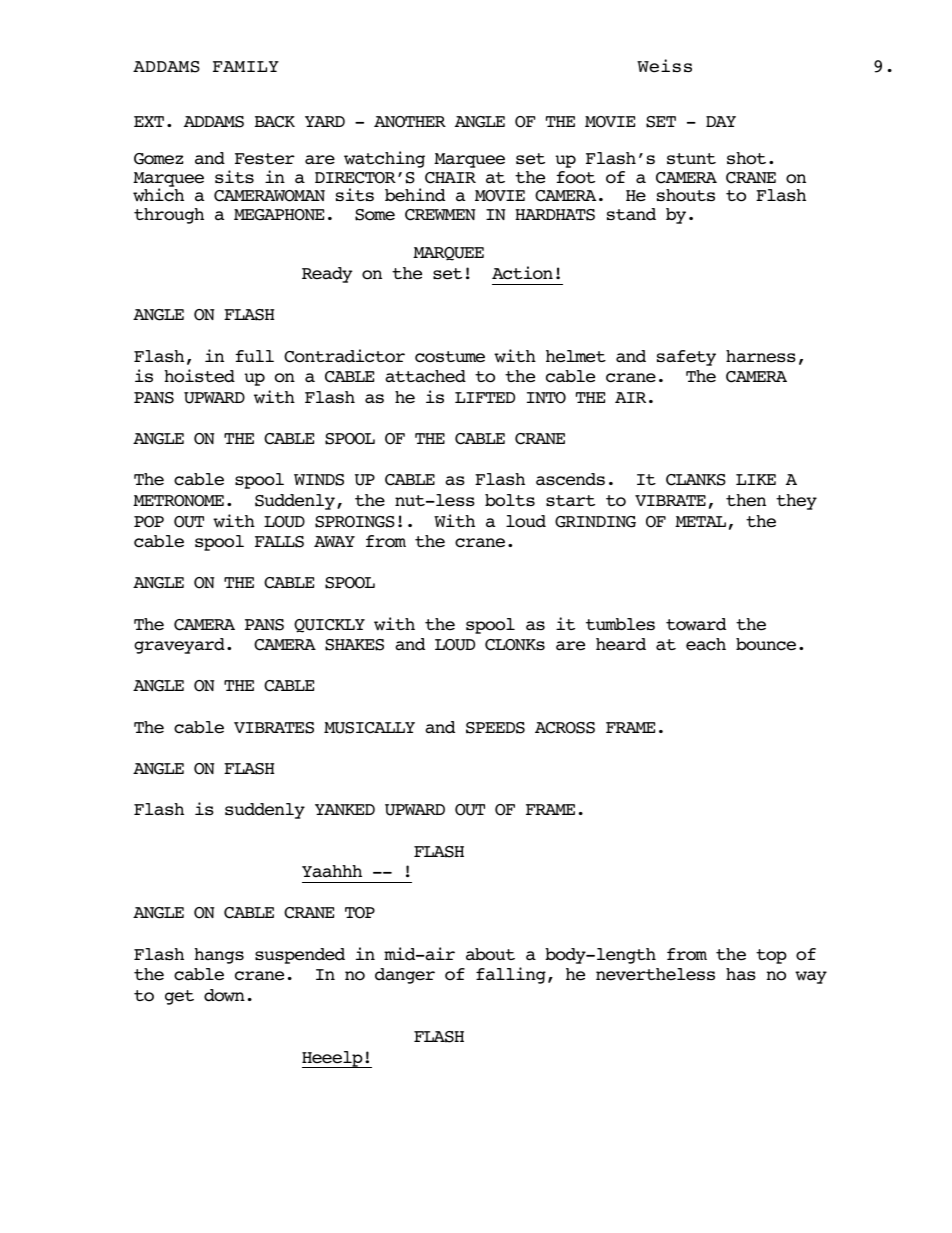 This screenshot has height=1233, width=952. Describe the element at coordinates (219, 956) in the screenshot. I see `hangs` at that location.
